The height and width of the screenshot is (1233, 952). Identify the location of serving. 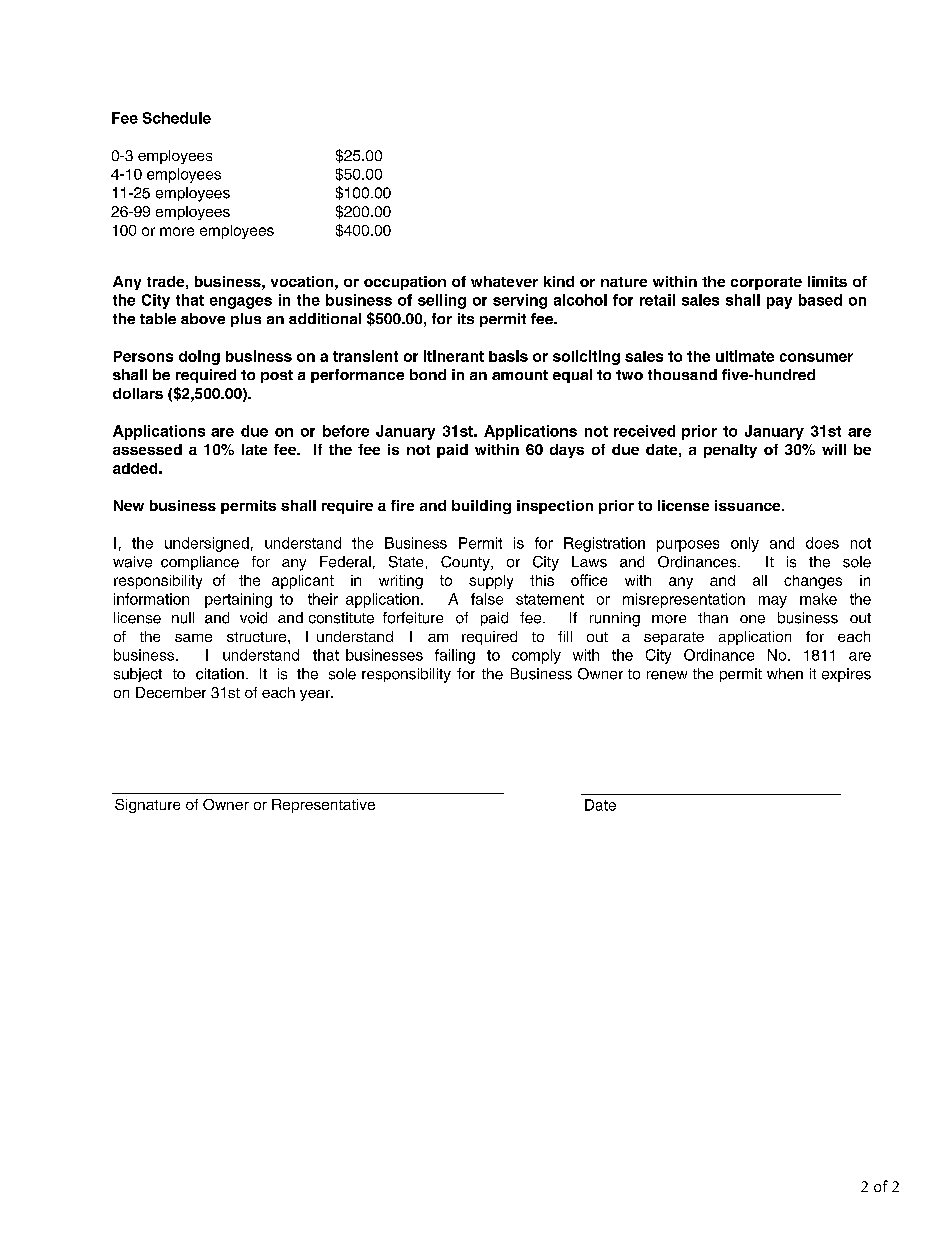
(520, 301).
